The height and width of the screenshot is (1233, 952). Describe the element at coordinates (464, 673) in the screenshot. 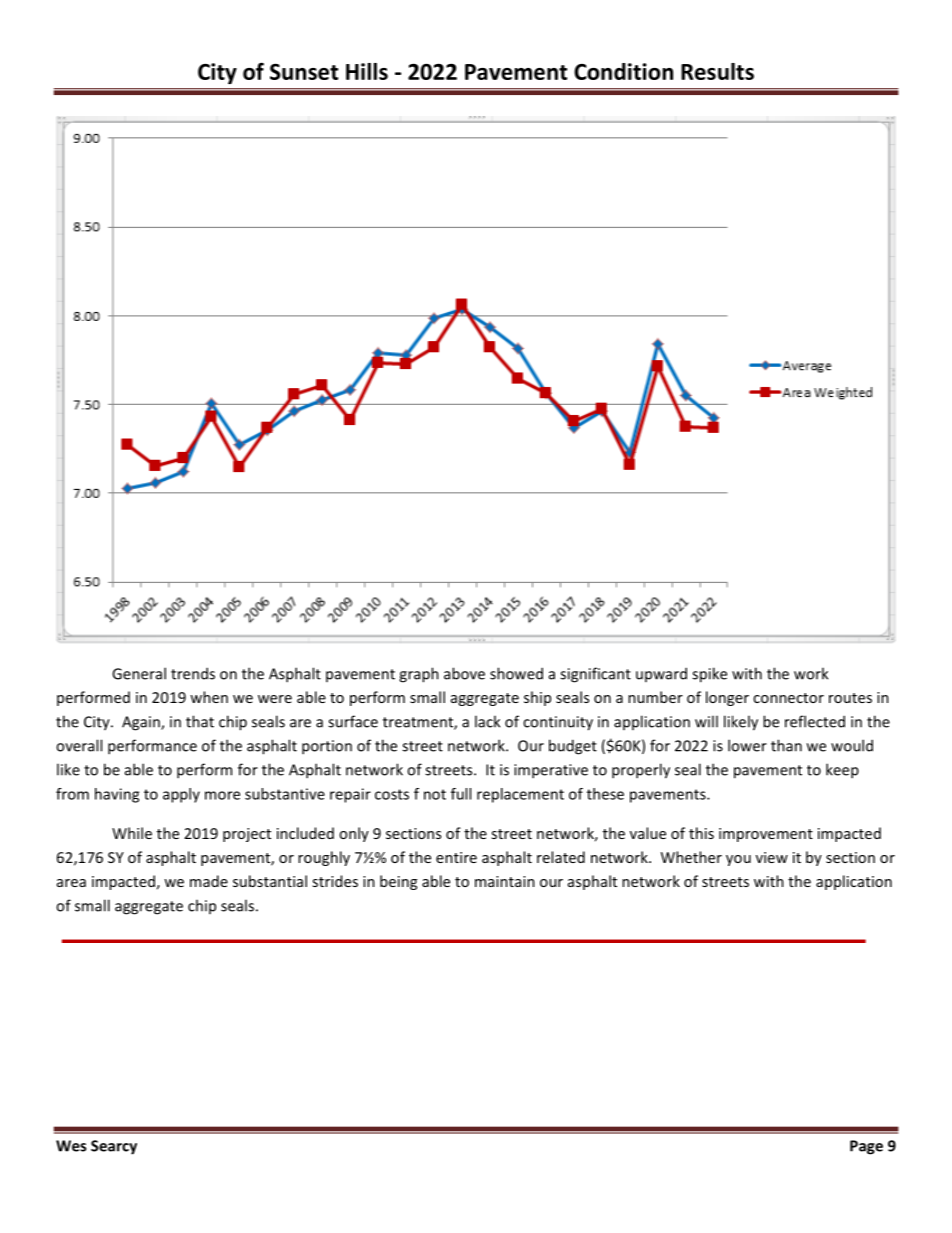

I see `above` at that location.
